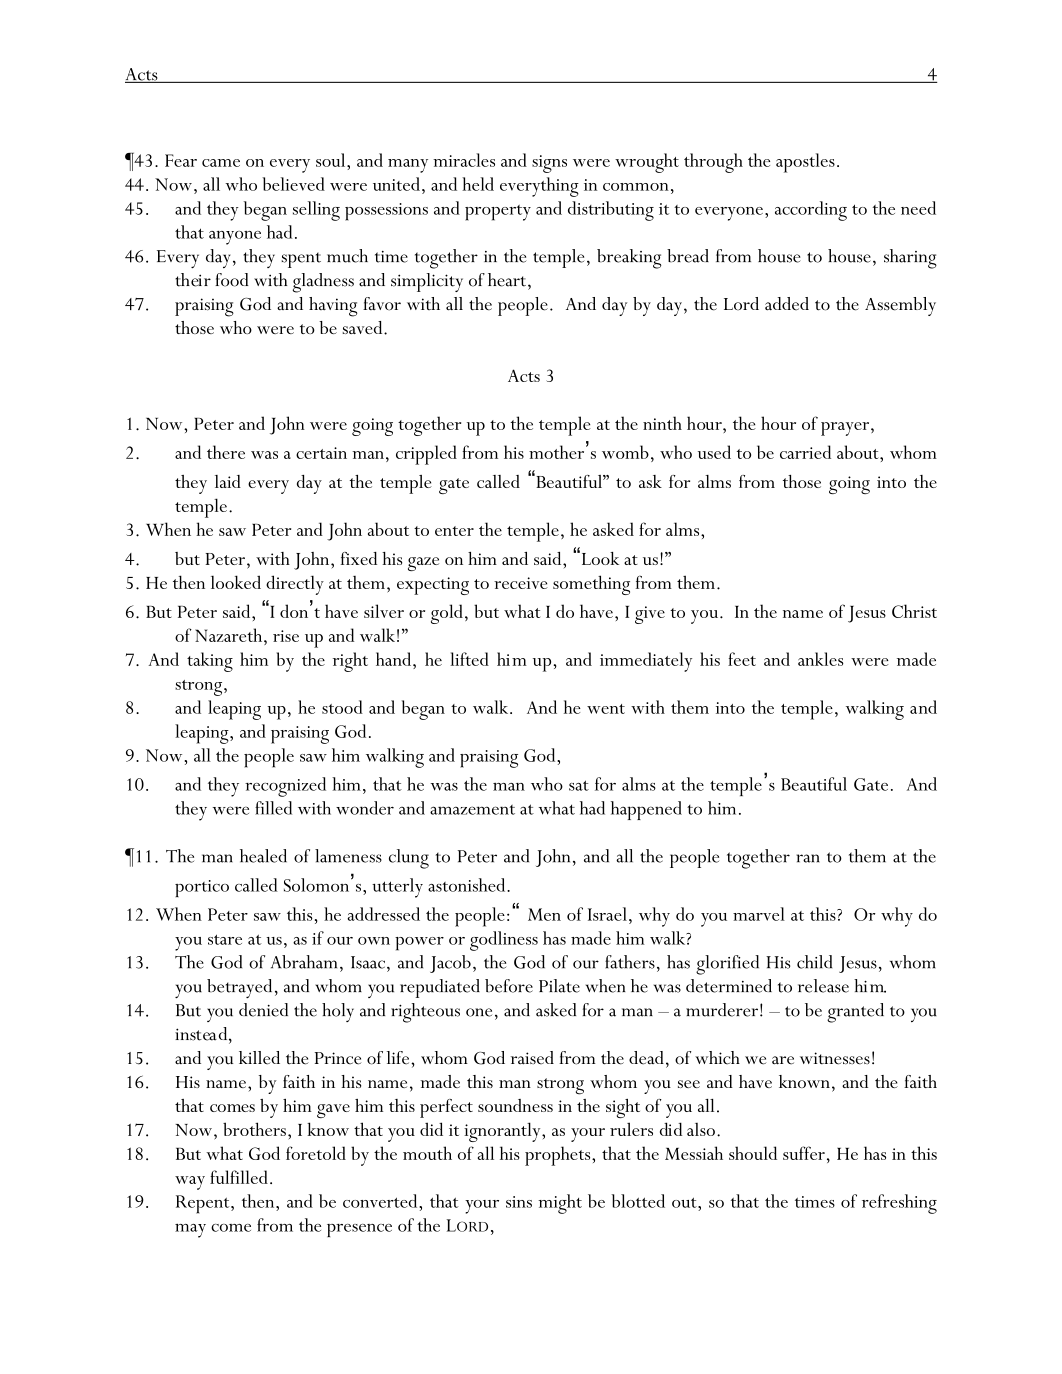 This screenshot has height=1374, width=1062. Describe the element at coordinates (293, 184) in the screenshot. I see `believed` at that location.
